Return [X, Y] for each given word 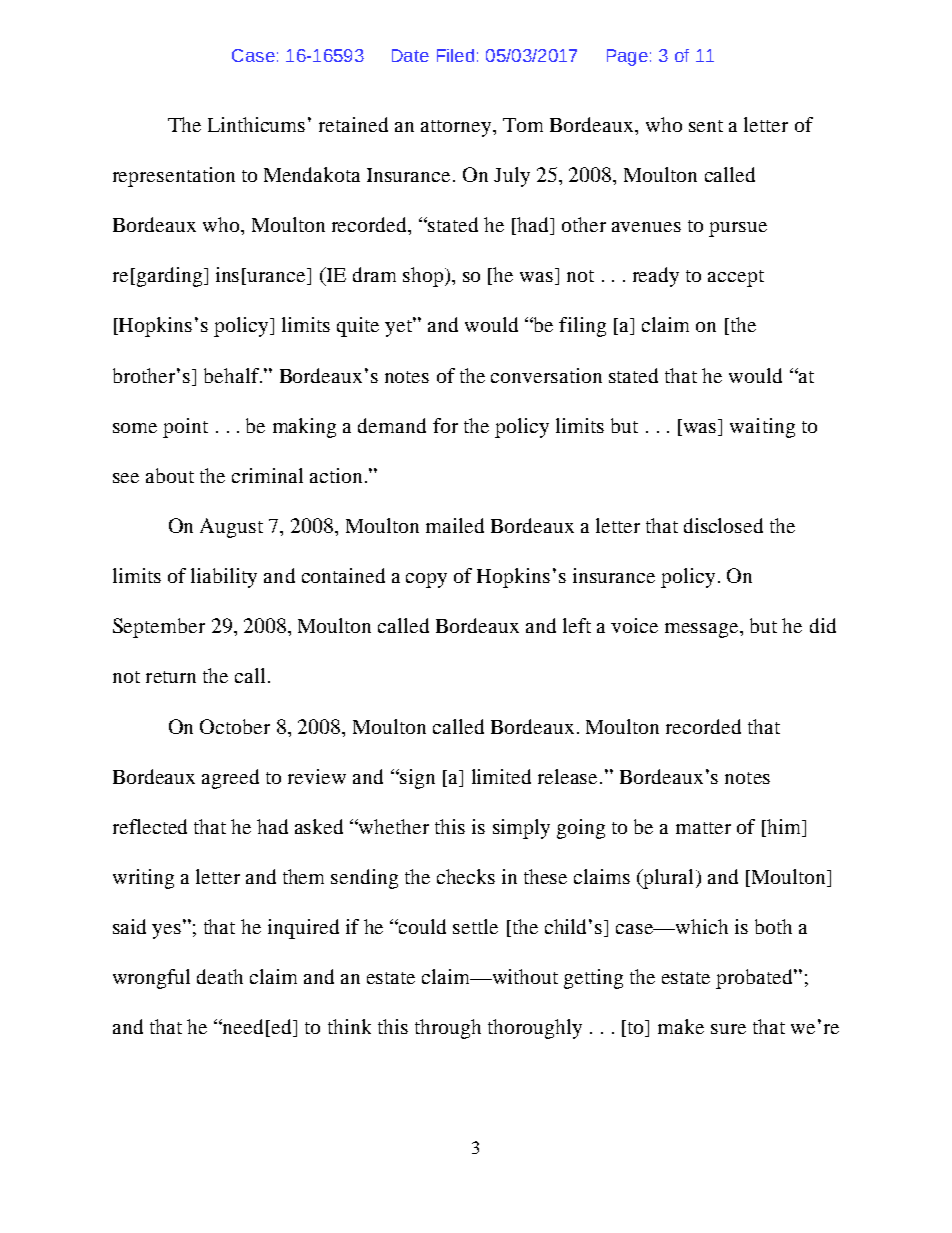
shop [423, 277]
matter [703, 828]
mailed [455, 525]
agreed [230, 779]
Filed [455, 55]
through [448, 1029]
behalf [233, 375]
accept [736, 278]
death [220, 976]
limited [501, 776]
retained [353, 124]
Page [627, 57]
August [231, 528]
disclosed [723, 525]
